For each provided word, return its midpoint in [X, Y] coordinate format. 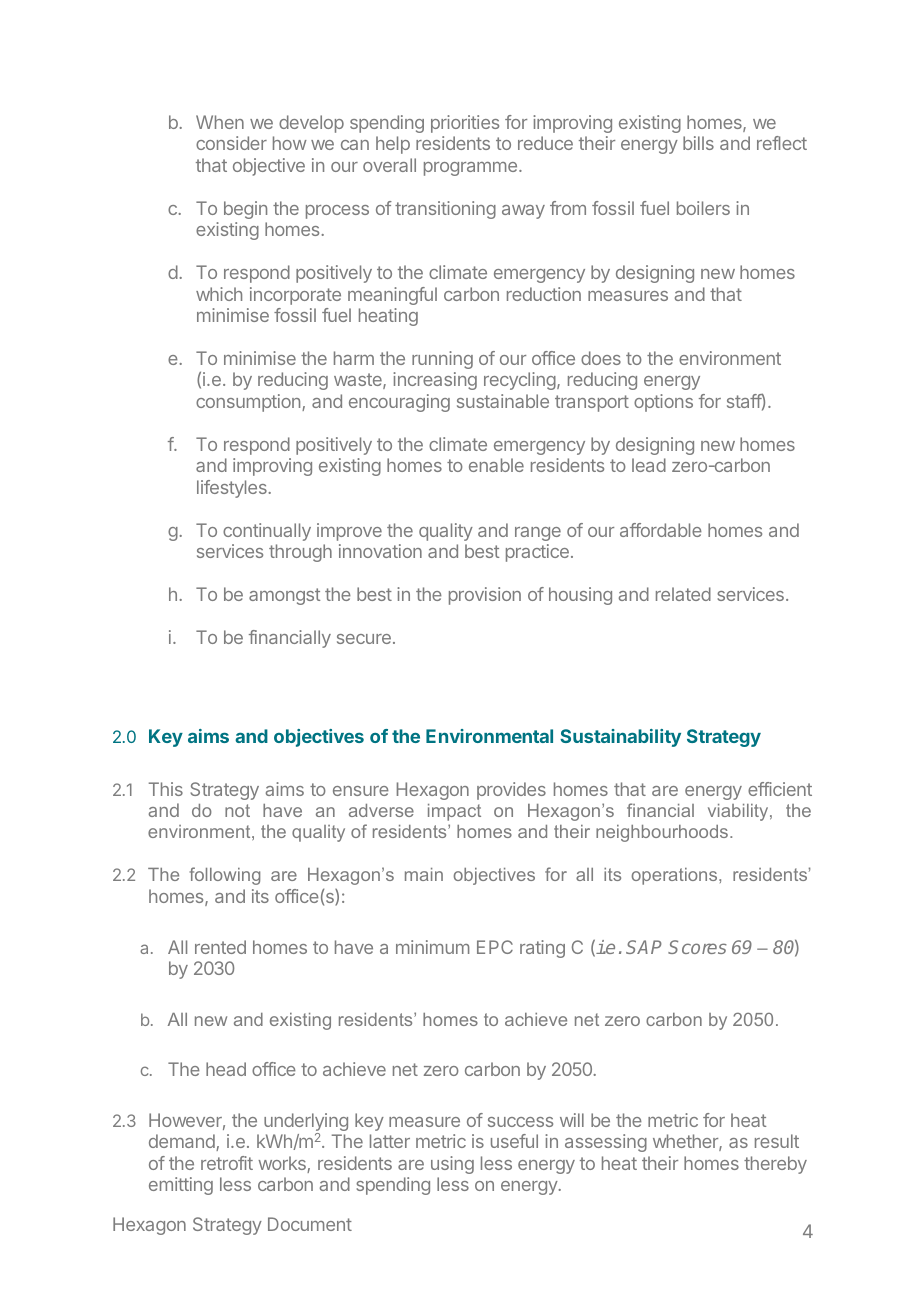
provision [485, 596]
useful [514, 1141]
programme [470, 169]
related [683, 594]
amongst [284, 596]
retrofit [227, 1163]
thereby [775, 1165]
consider [231, 143]
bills [698, 143]
